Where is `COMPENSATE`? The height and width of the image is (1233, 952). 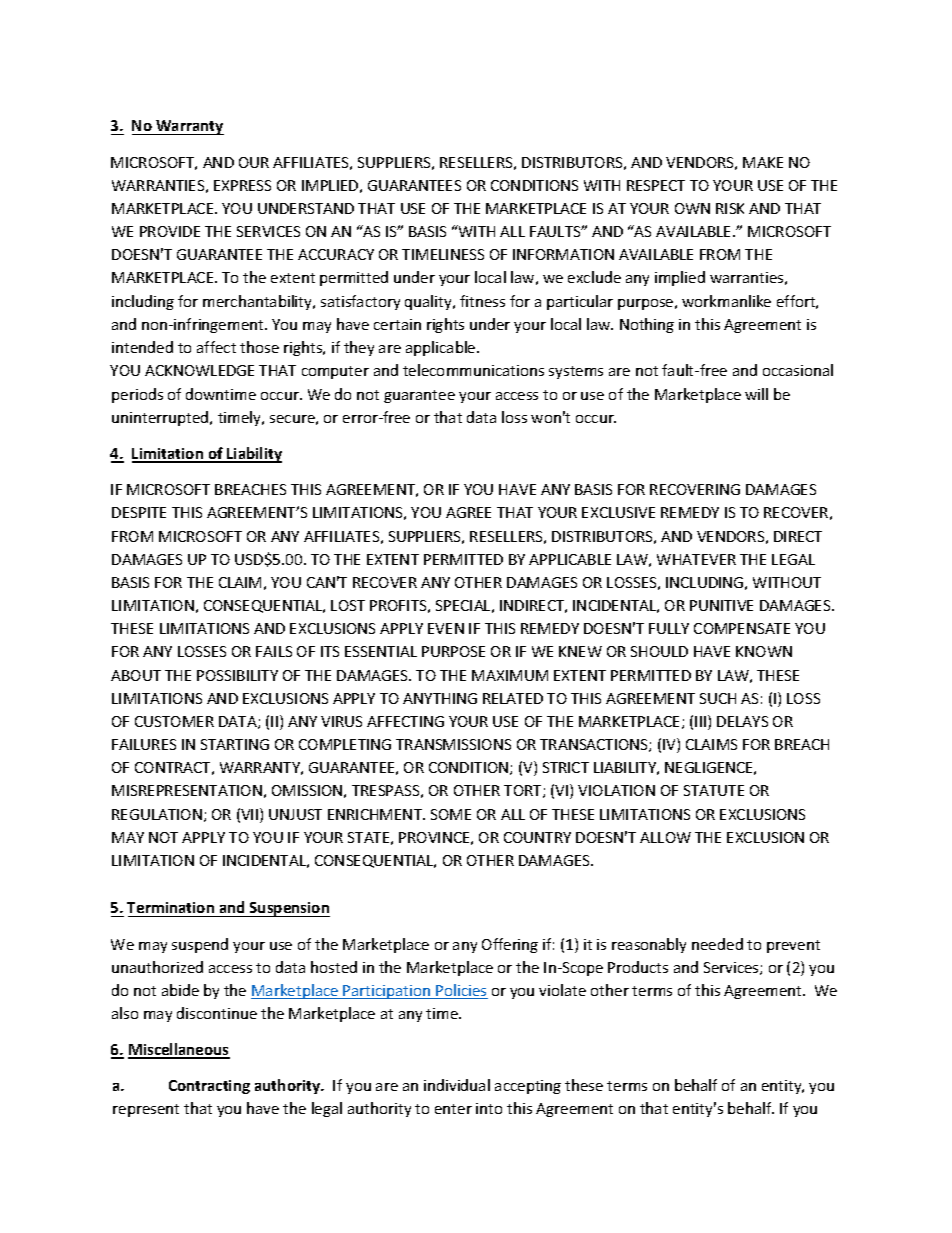
COMPENSATE is located at coordinates (742, 628).
